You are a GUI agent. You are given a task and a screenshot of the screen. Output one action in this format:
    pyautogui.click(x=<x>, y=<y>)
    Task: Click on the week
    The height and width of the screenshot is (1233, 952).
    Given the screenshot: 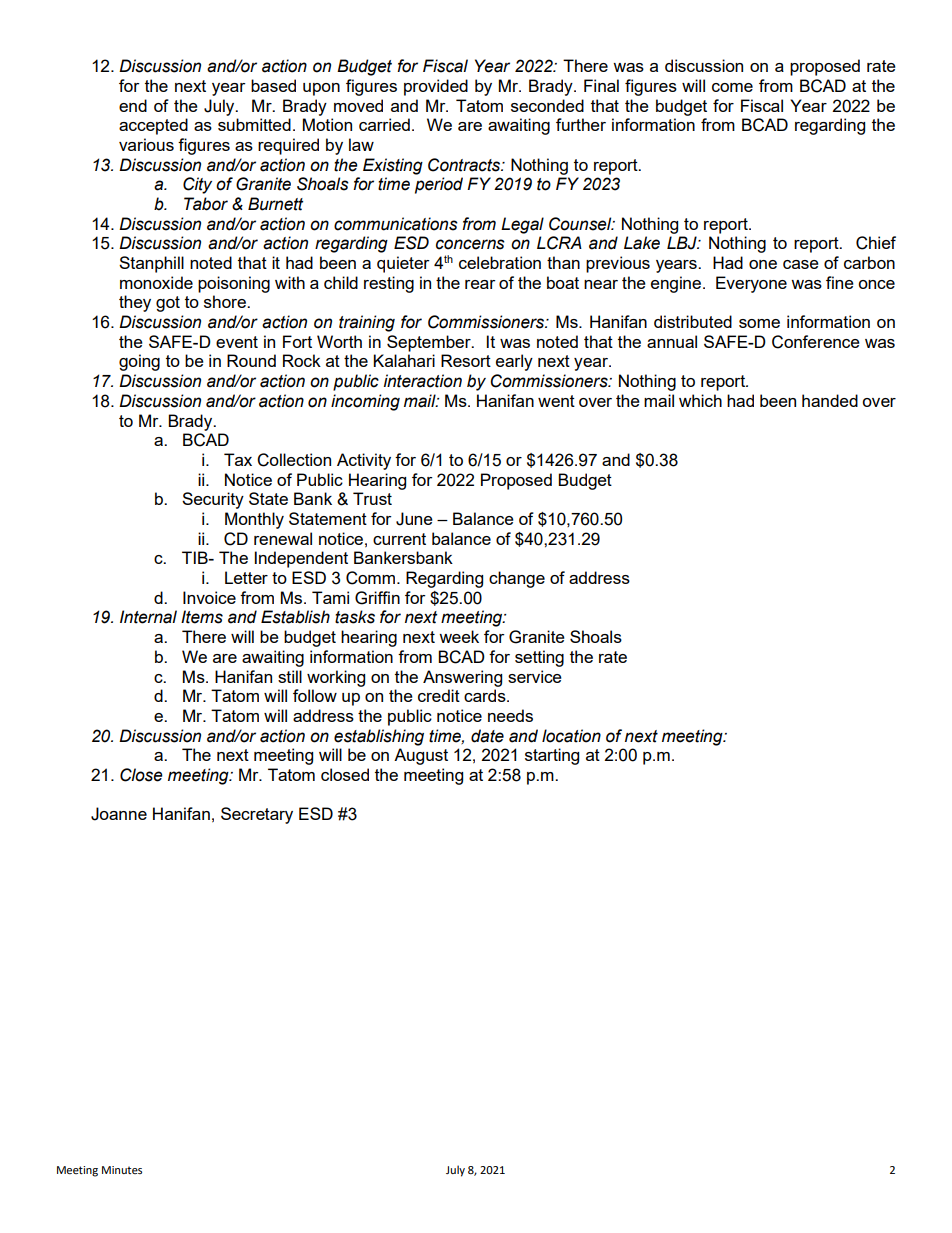 What is the action you would take?
    pyautogui.click(x=459, y=636)
